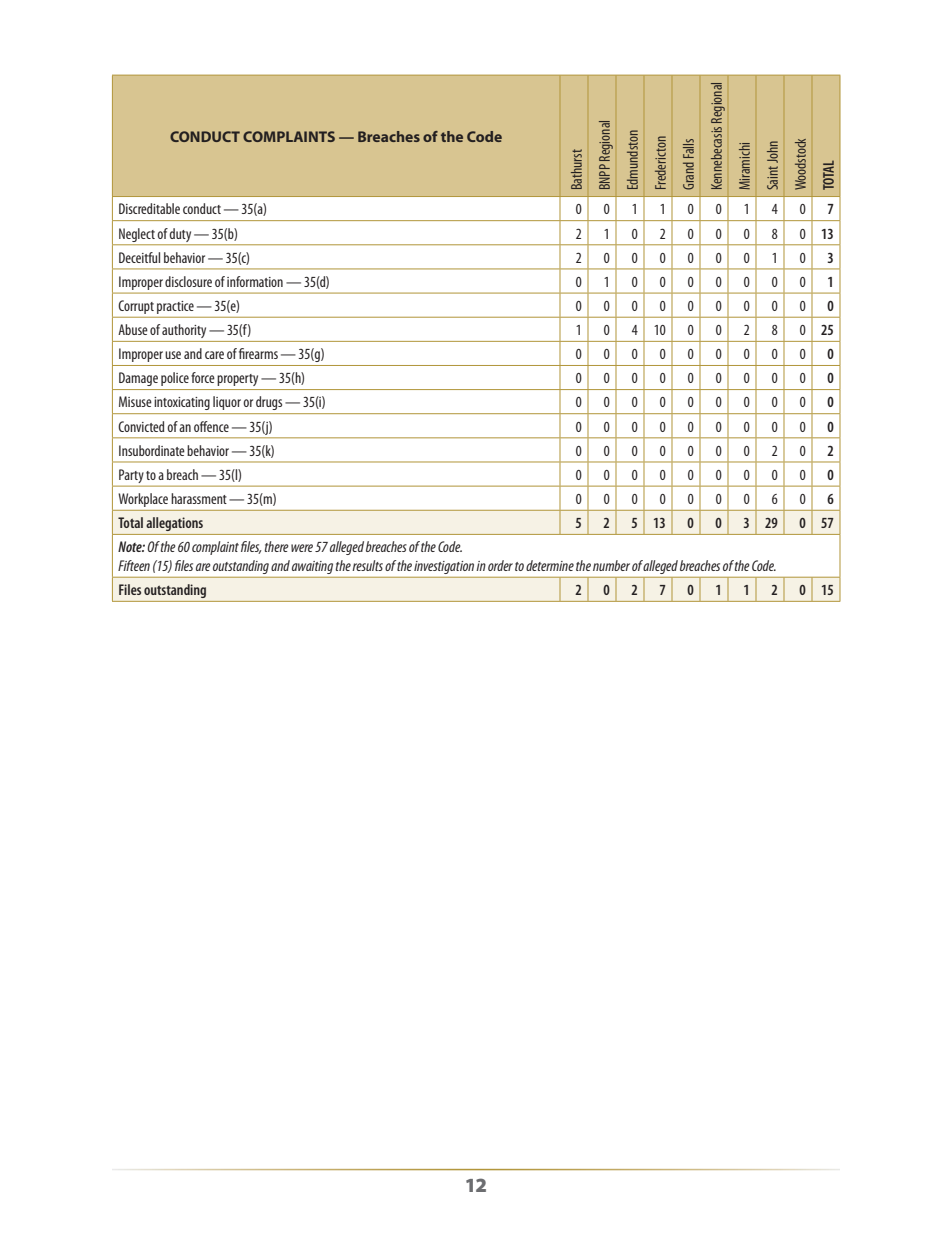 This screenshot has height=1233, width=952. Describe the element at coordinates (367, 565) in the screenshot. I see `results` at that location.
